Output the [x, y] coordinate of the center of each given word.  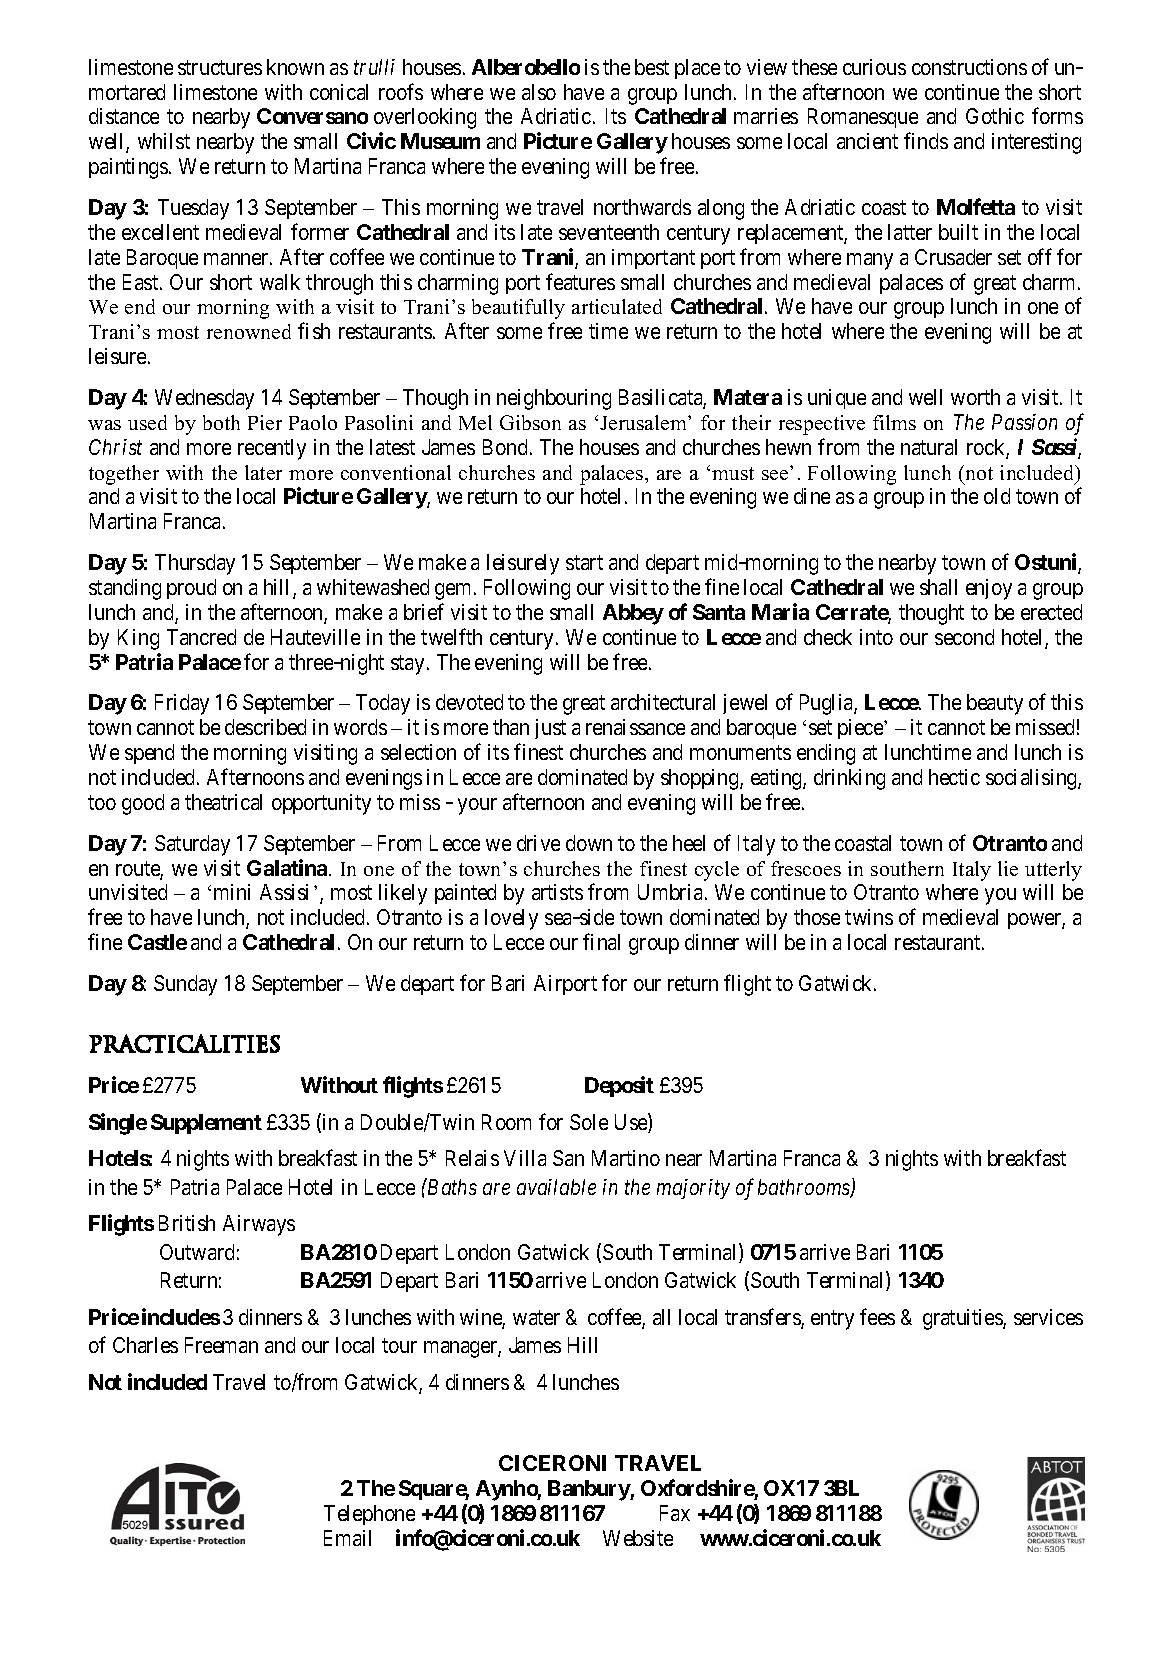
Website [638, 1538]
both [221, 422]
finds [926, 141]
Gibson [530, 422]
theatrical [223, 802]
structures [220, 67]
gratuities [963, 1319]
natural [929, 447]
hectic [954, 777]
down [589, 843]
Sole [589, 1122]
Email [347, 1538]
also [539, 92]
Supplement [206, 1124]
